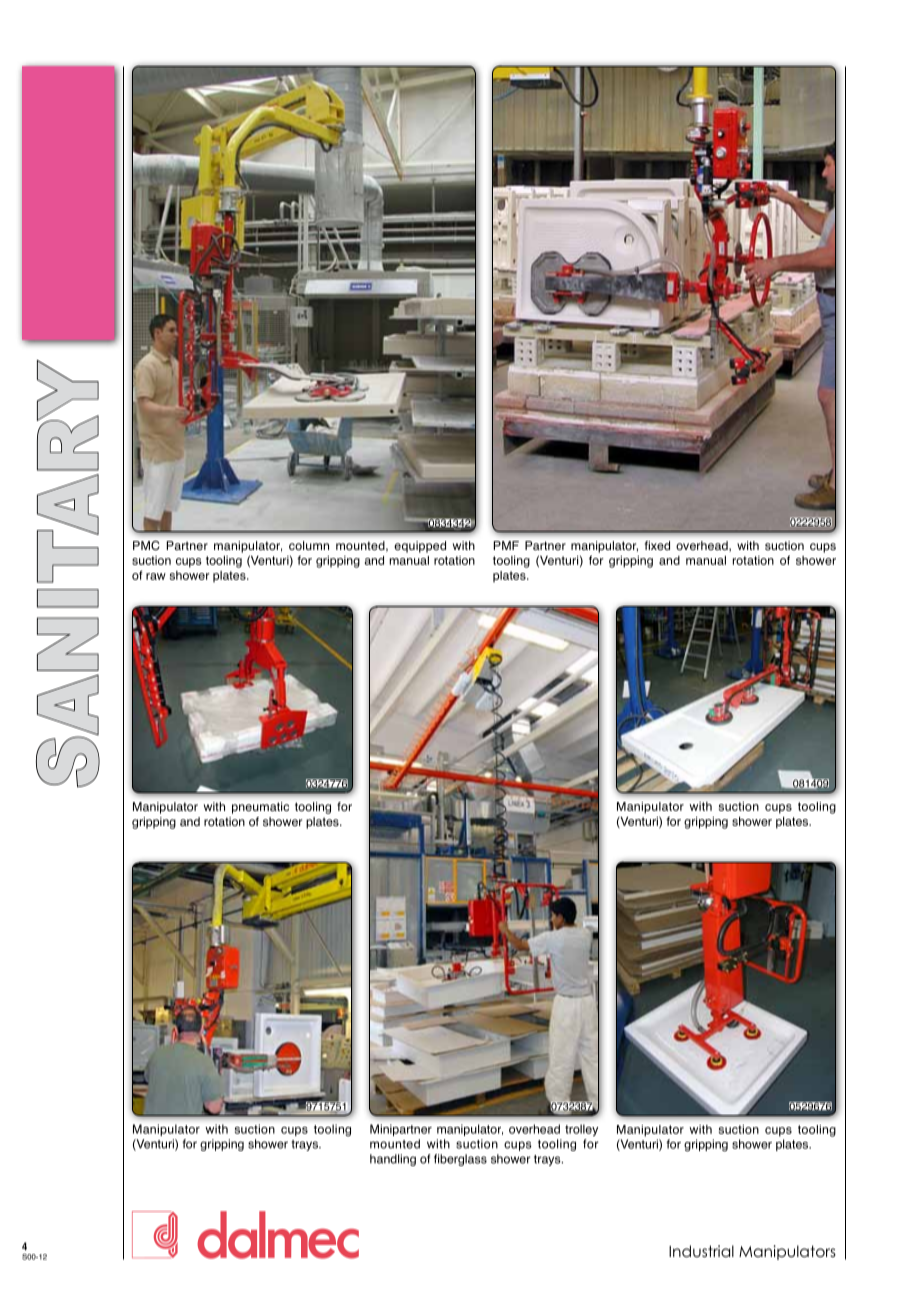  What do you see at coordinates (657, 545) in the screenshot?
I see `fixed` at bounding box center [657, 545].
